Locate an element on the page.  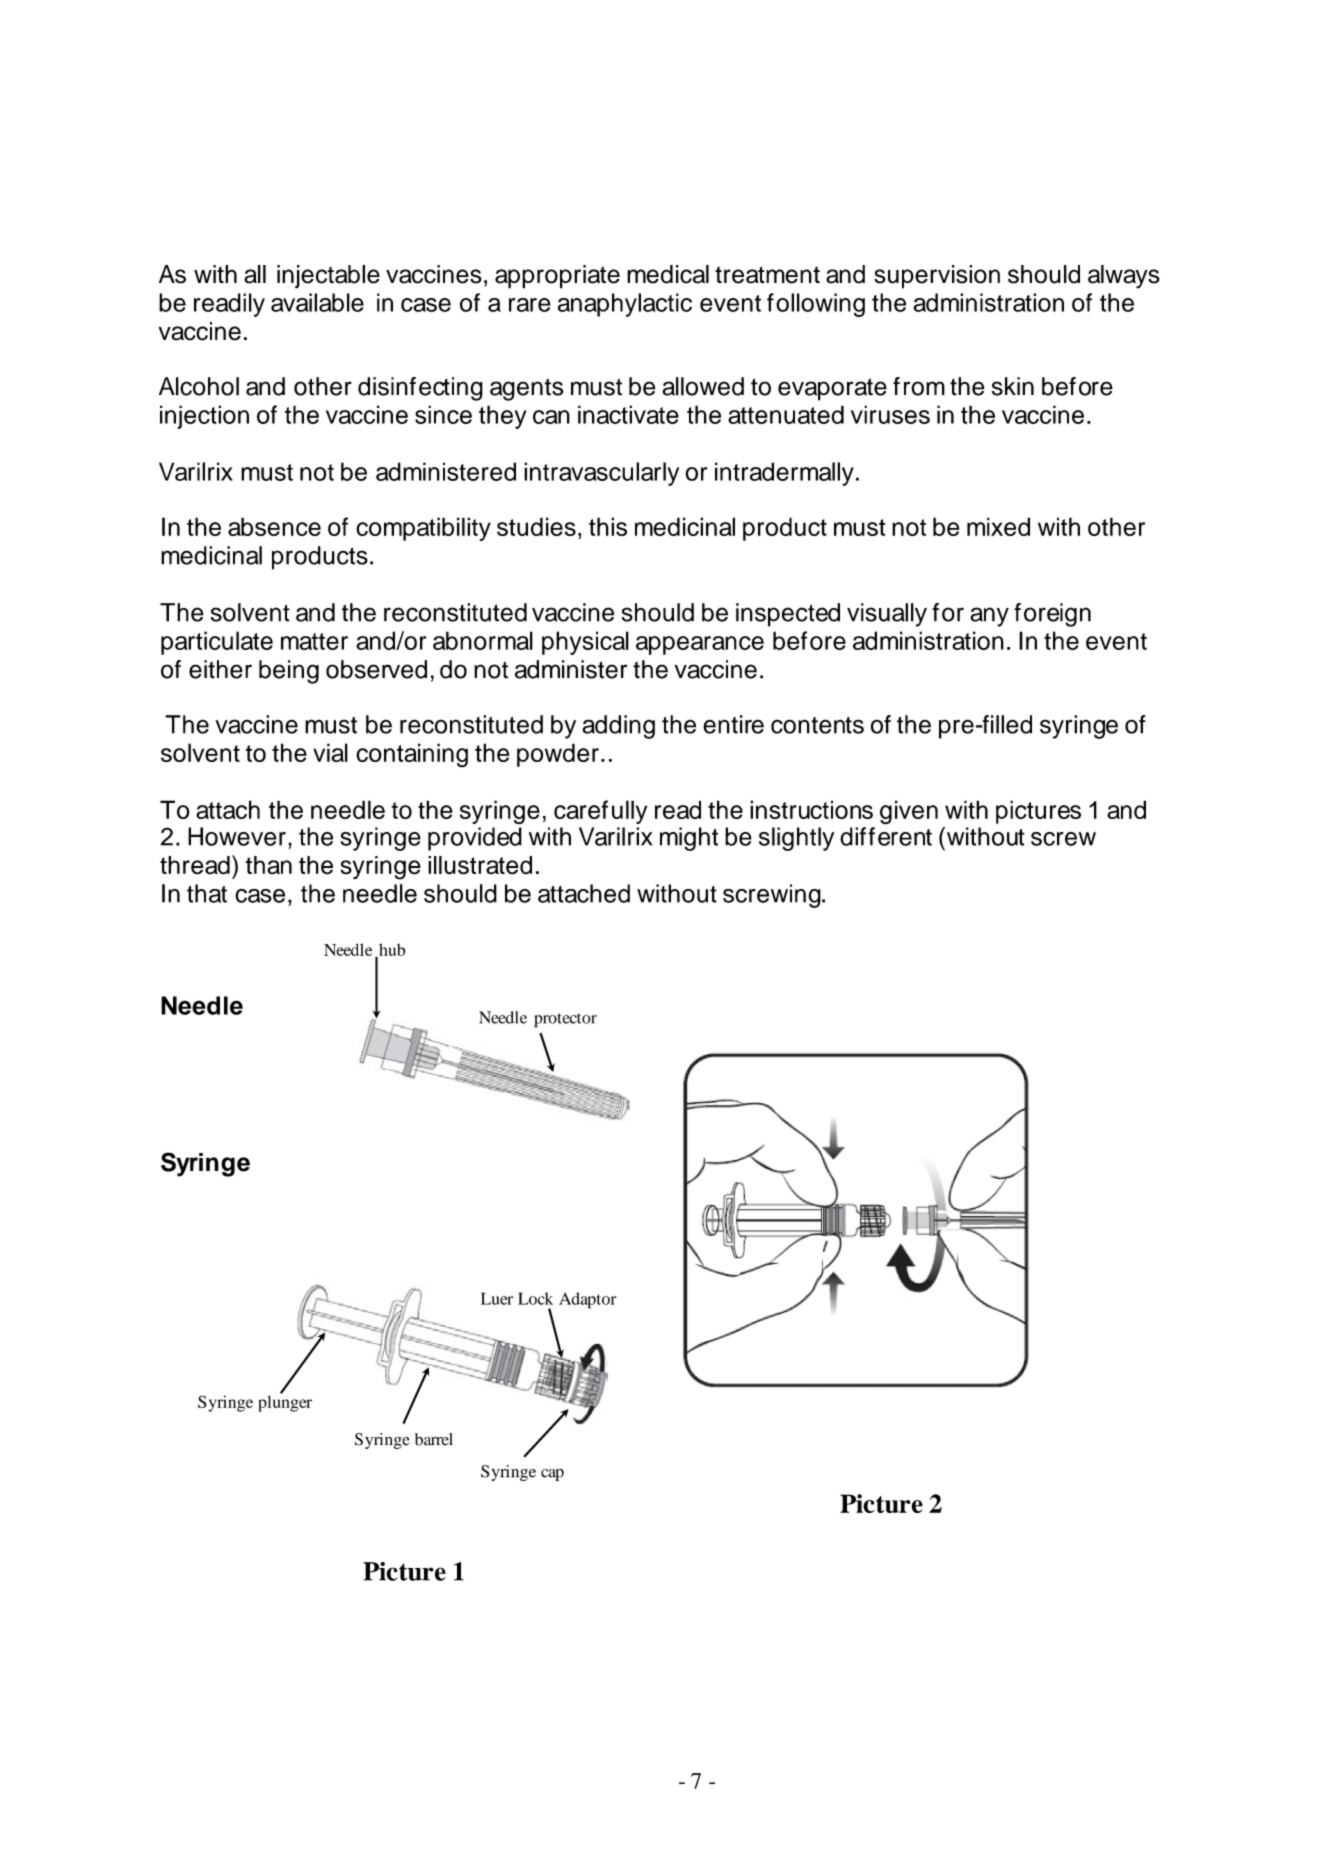
supervision is located at coordinates (937, 277).
